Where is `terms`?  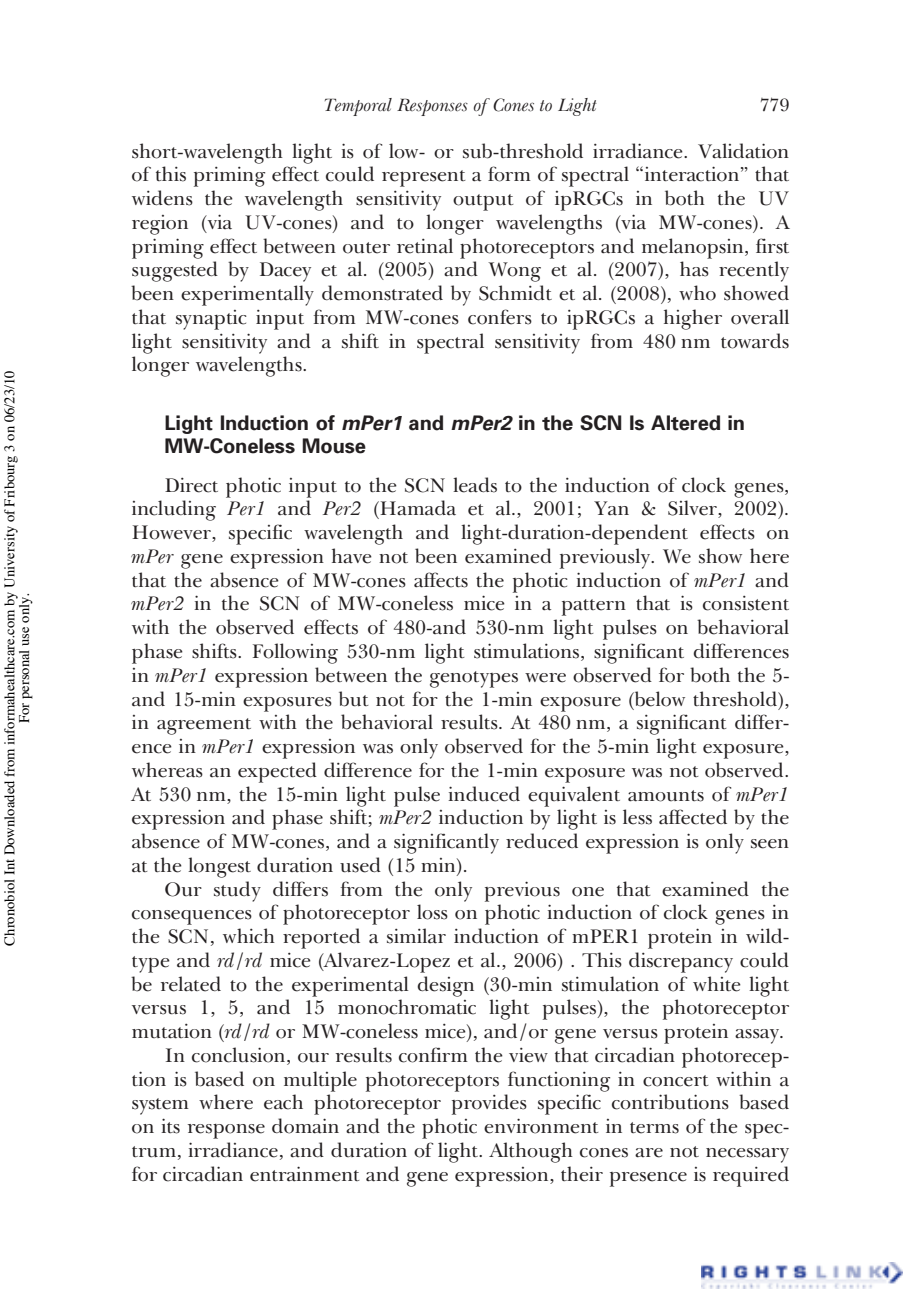
terms is located at coordinates (654, 1128).
